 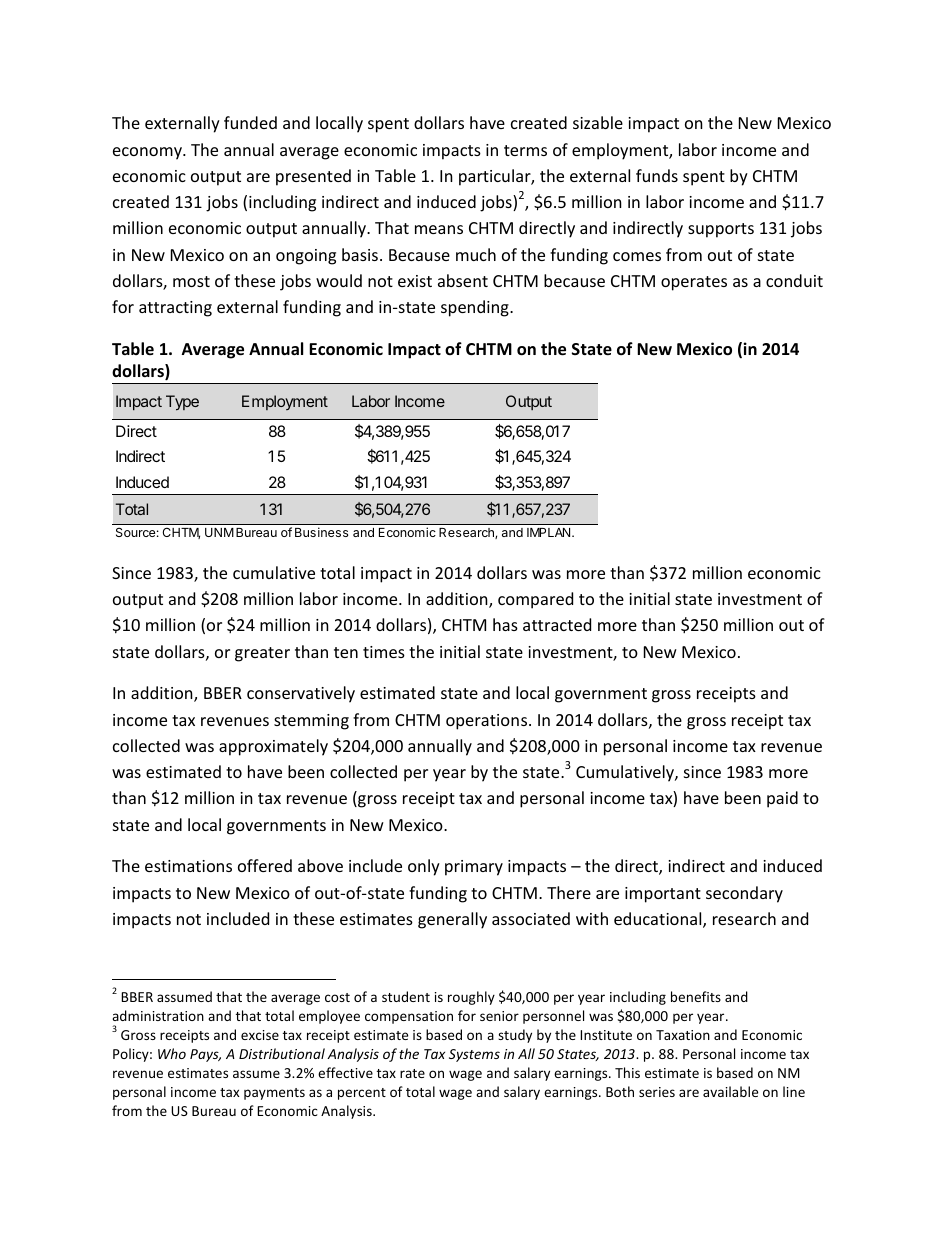 What do you see at coordinates (250, 122) in the document?
I see `funded` at bounding box center [250, 122].
